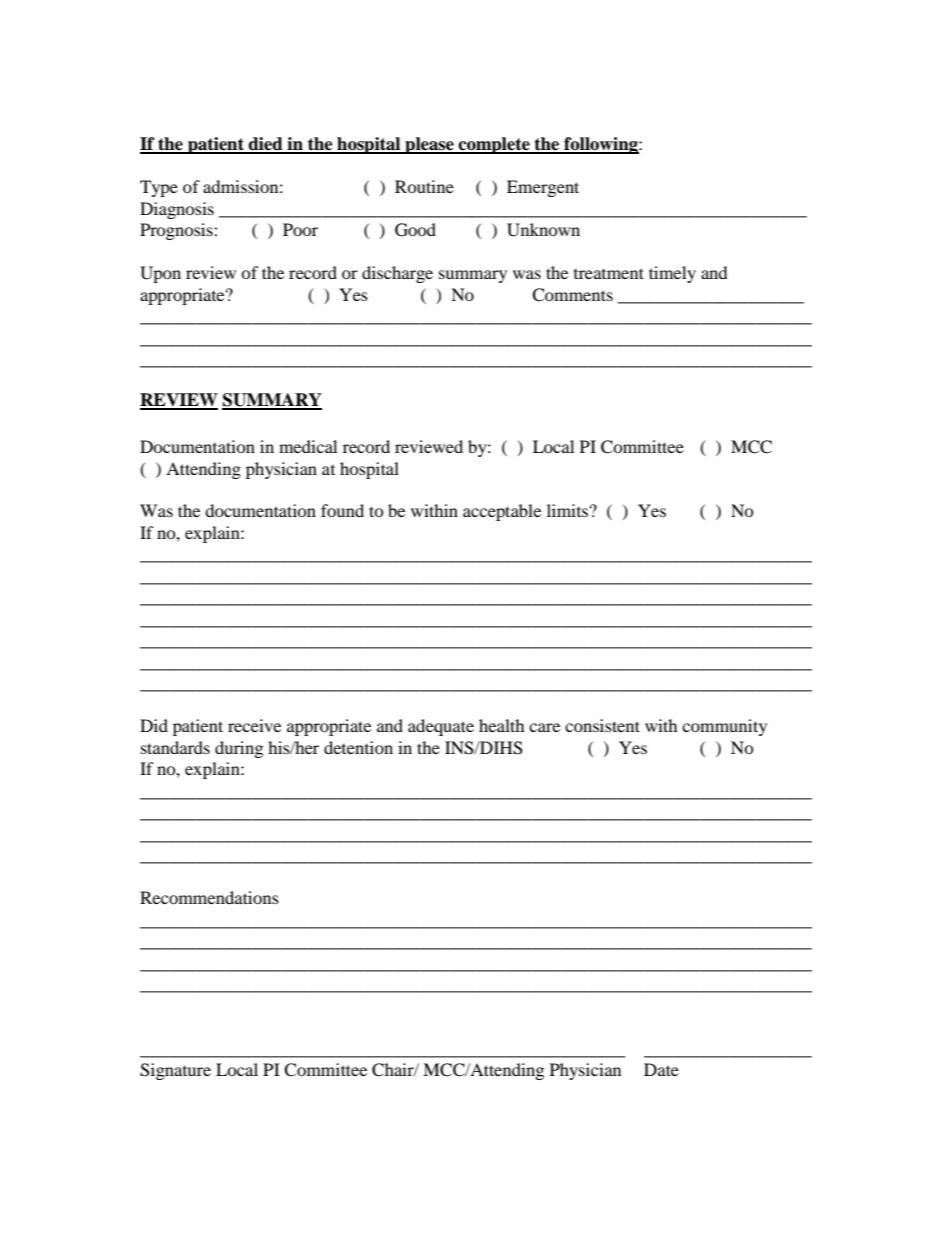 The image size is (952, 1233). I want to click on died, so click(266, 145).
